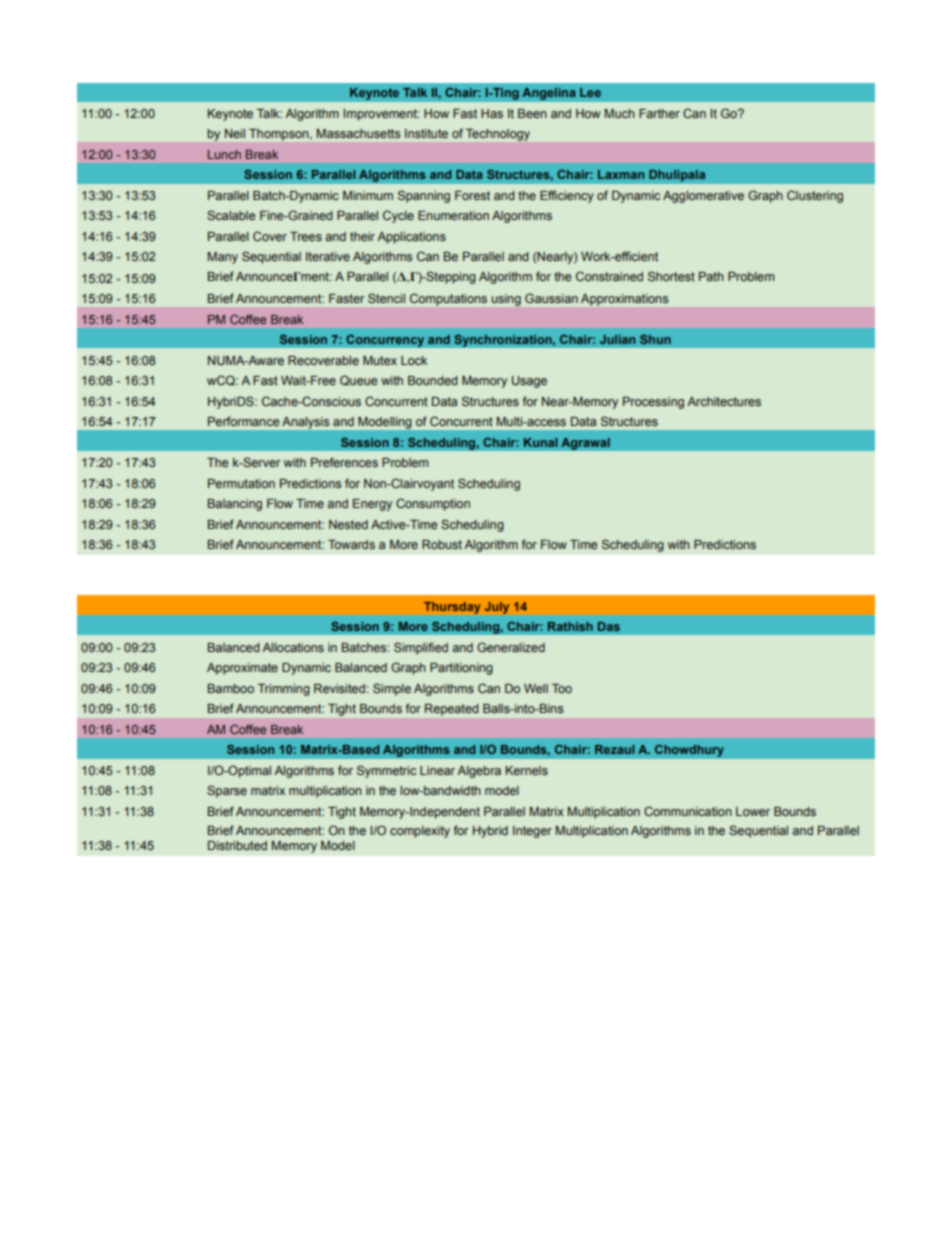 This image has height=1233, width=952. What do you see at coordinates (659, 113) in the image?
I see `Farther` at bounding box center [659, 113].
